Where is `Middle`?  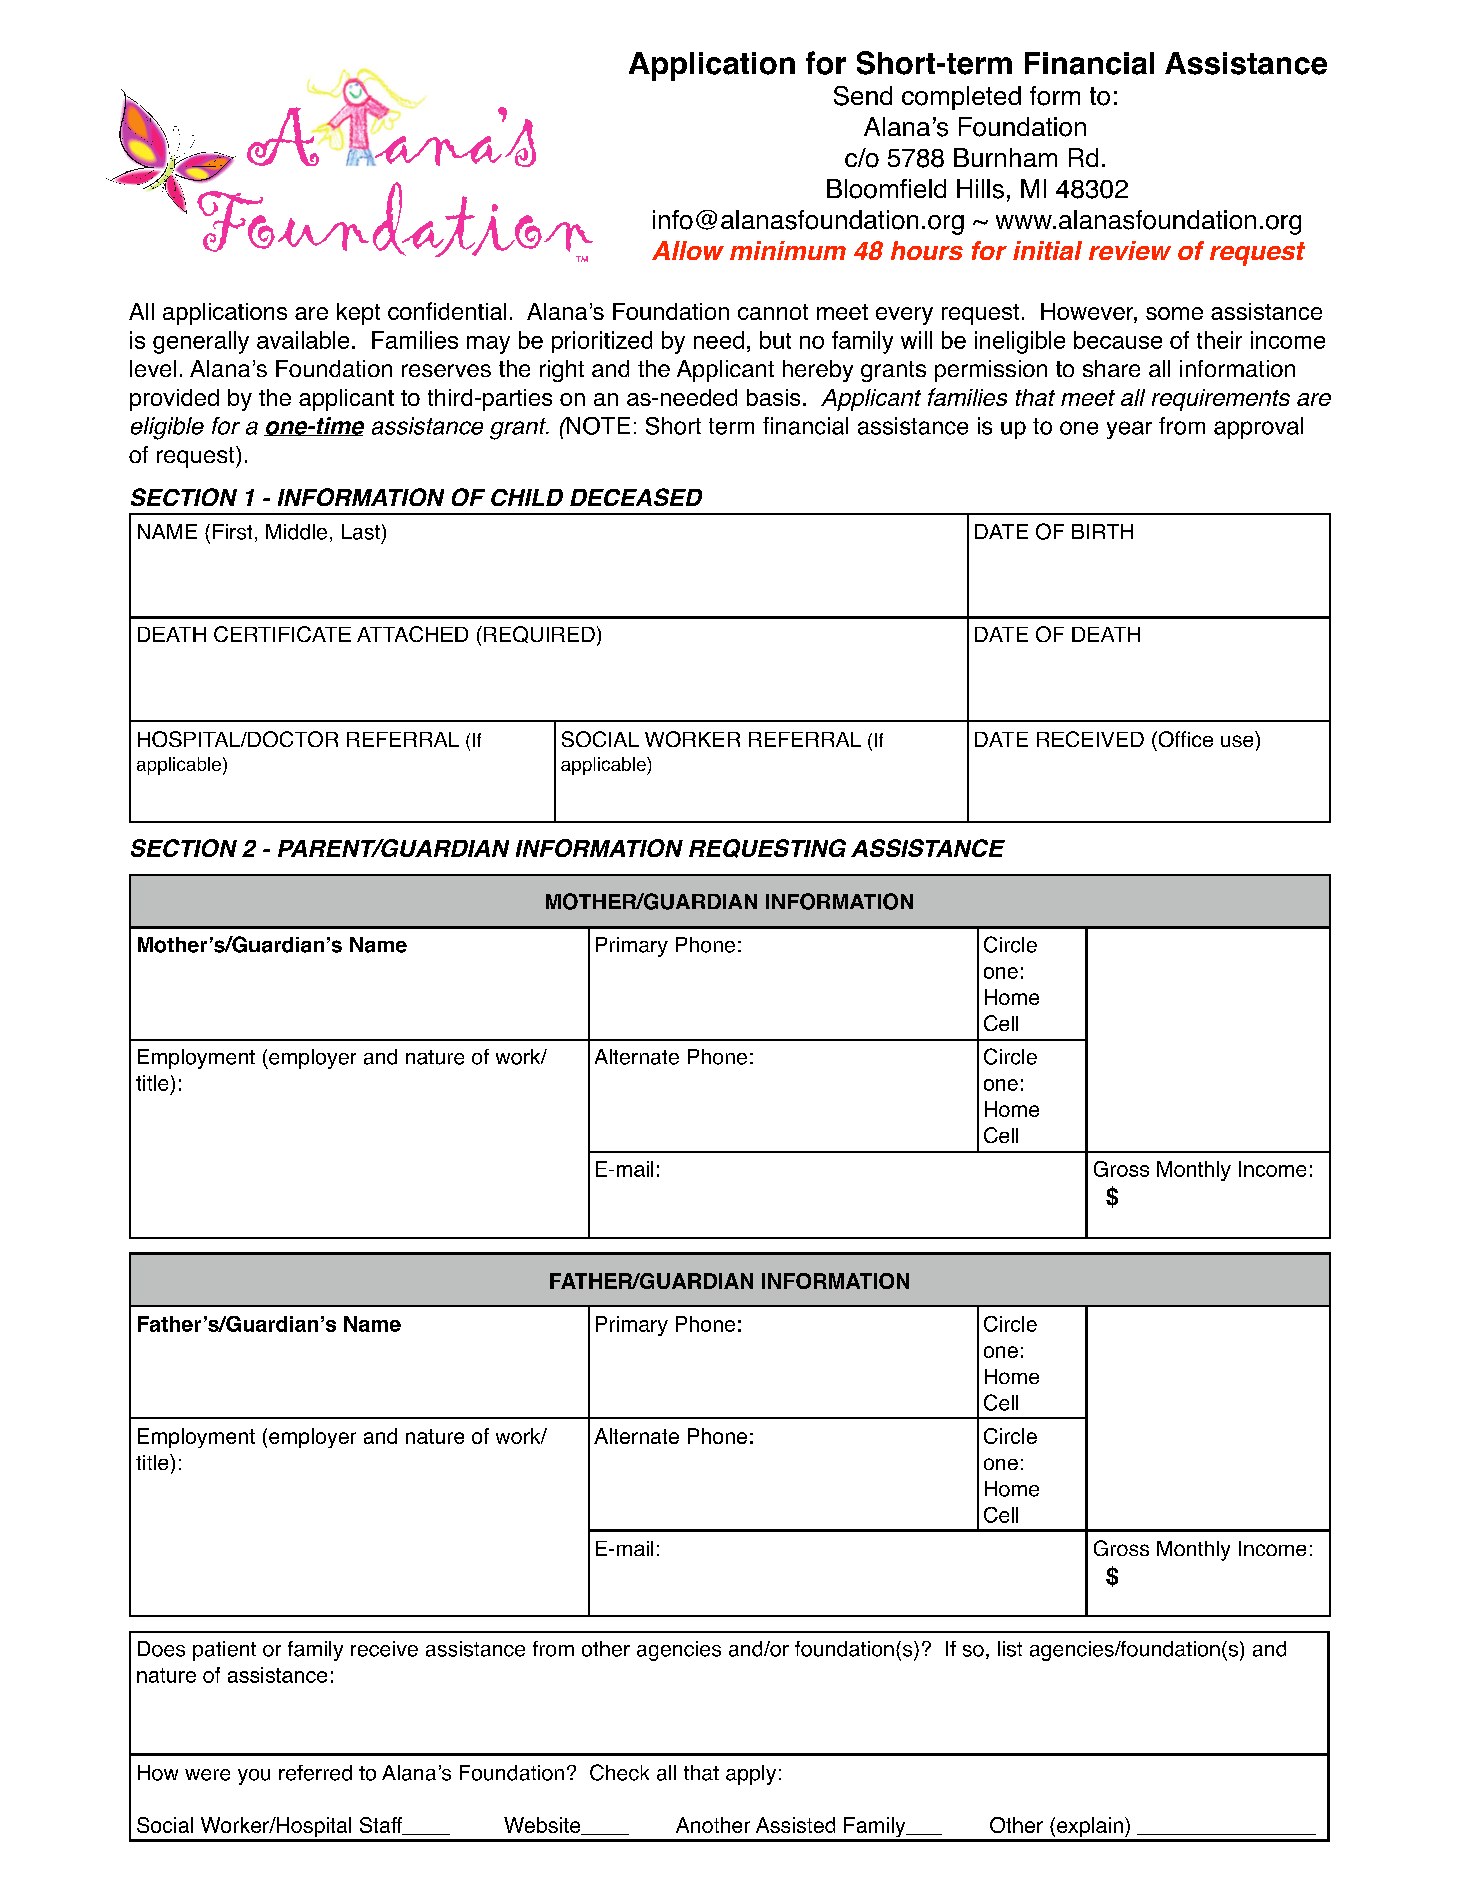 Middle is located at coordinates (296, 532).
